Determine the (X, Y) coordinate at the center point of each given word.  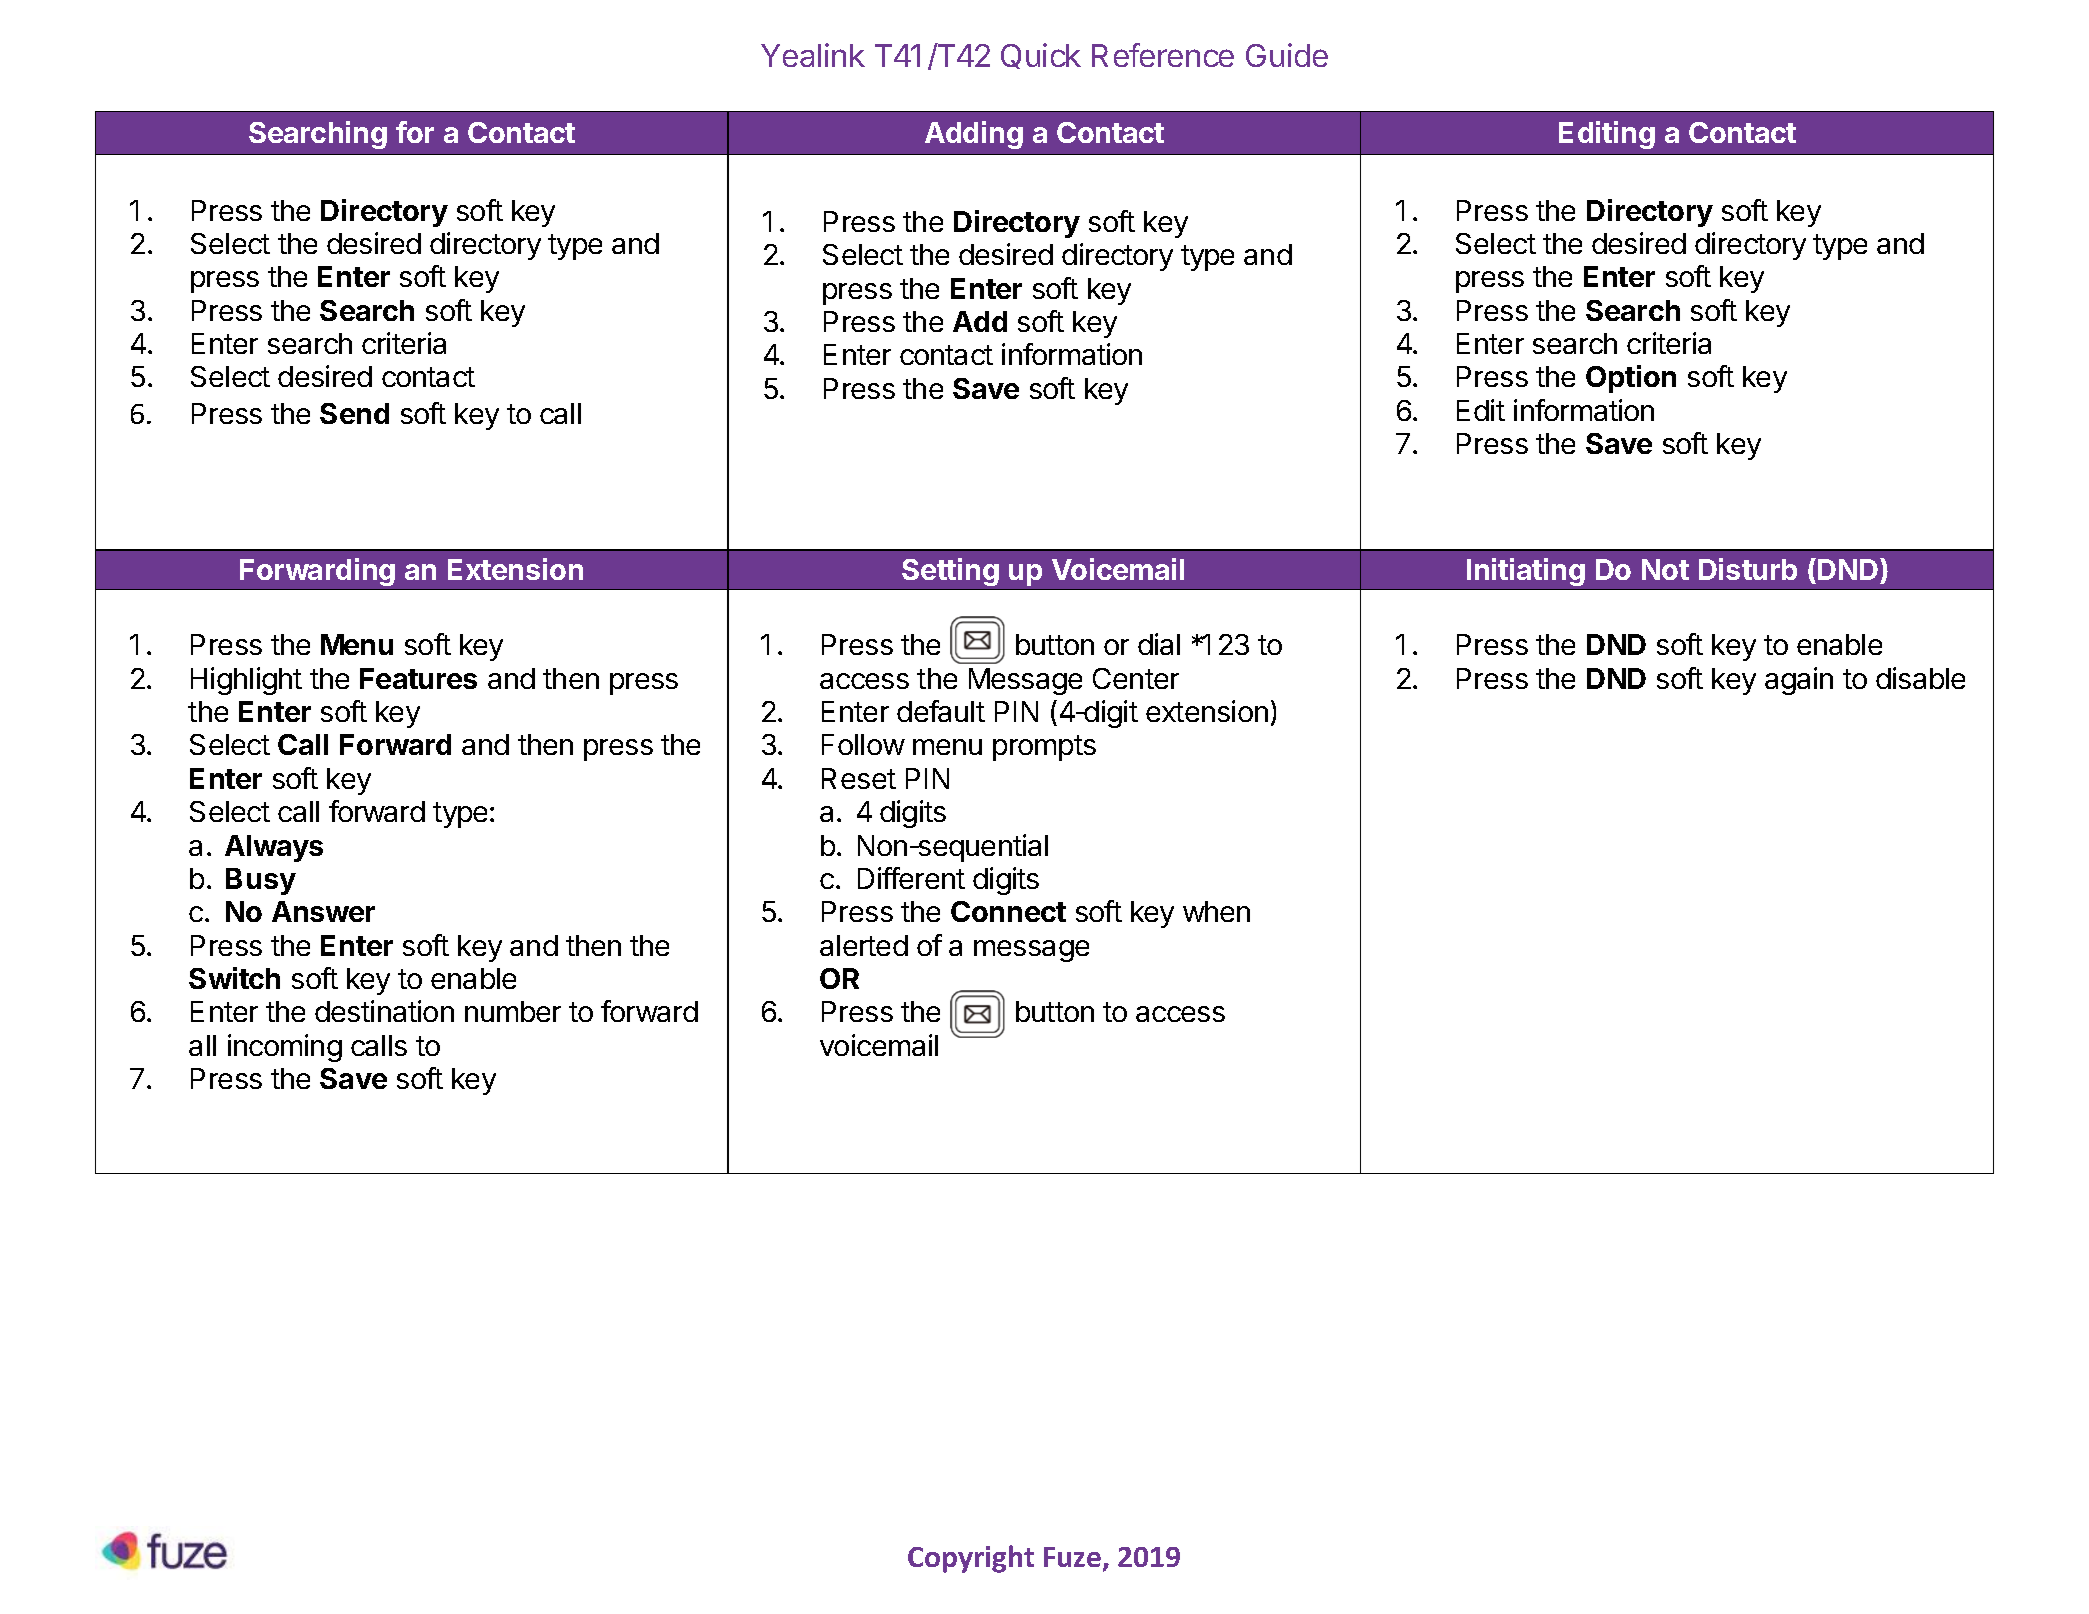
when (1216, 911)
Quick (1041, 56)
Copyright (971, 1559)
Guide (1287, 55)
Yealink (813, 55)
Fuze (1072, 1557)
